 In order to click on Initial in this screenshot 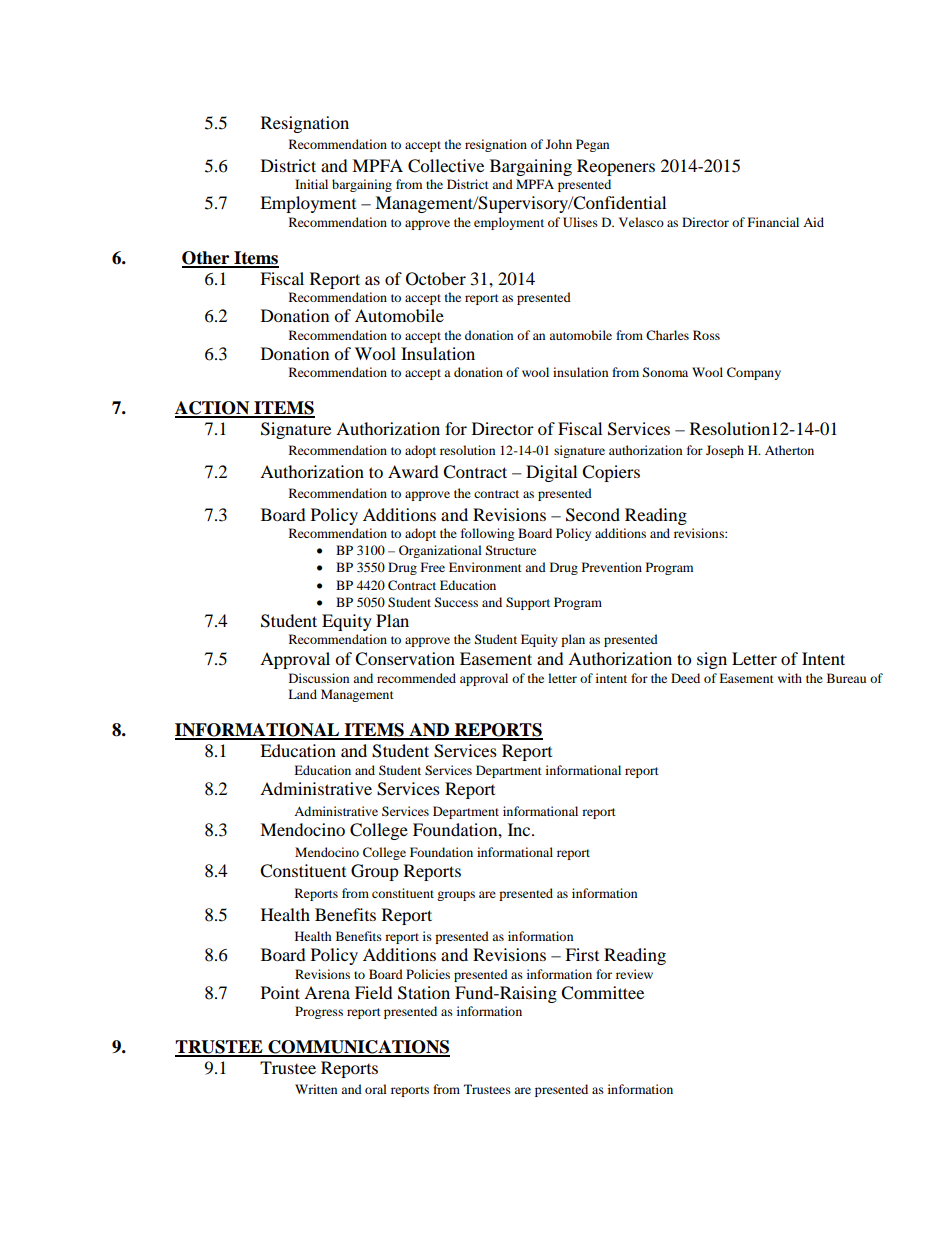, I will do `click(311, 184)`.
